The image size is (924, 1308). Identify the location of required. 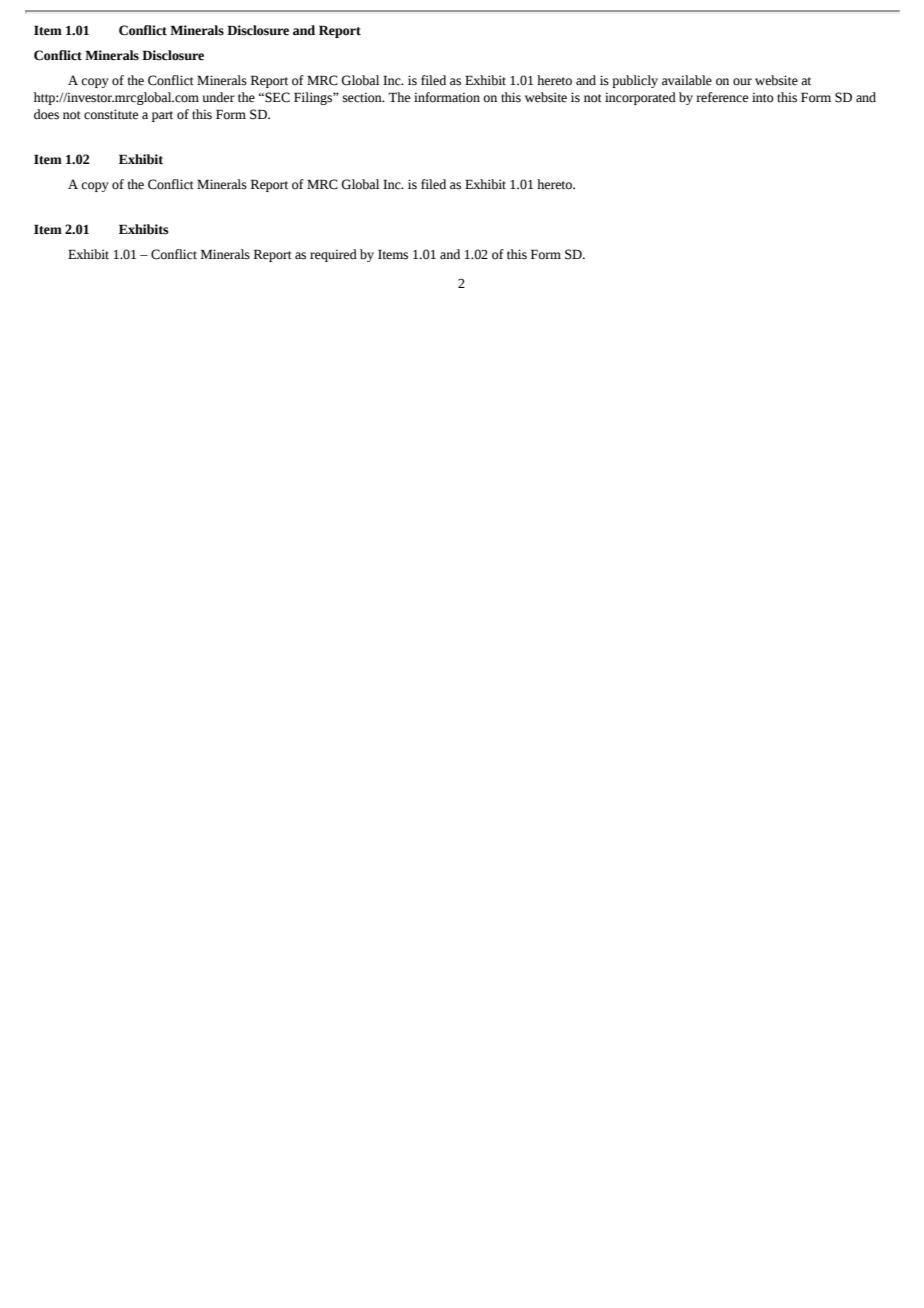
(333, 255).
